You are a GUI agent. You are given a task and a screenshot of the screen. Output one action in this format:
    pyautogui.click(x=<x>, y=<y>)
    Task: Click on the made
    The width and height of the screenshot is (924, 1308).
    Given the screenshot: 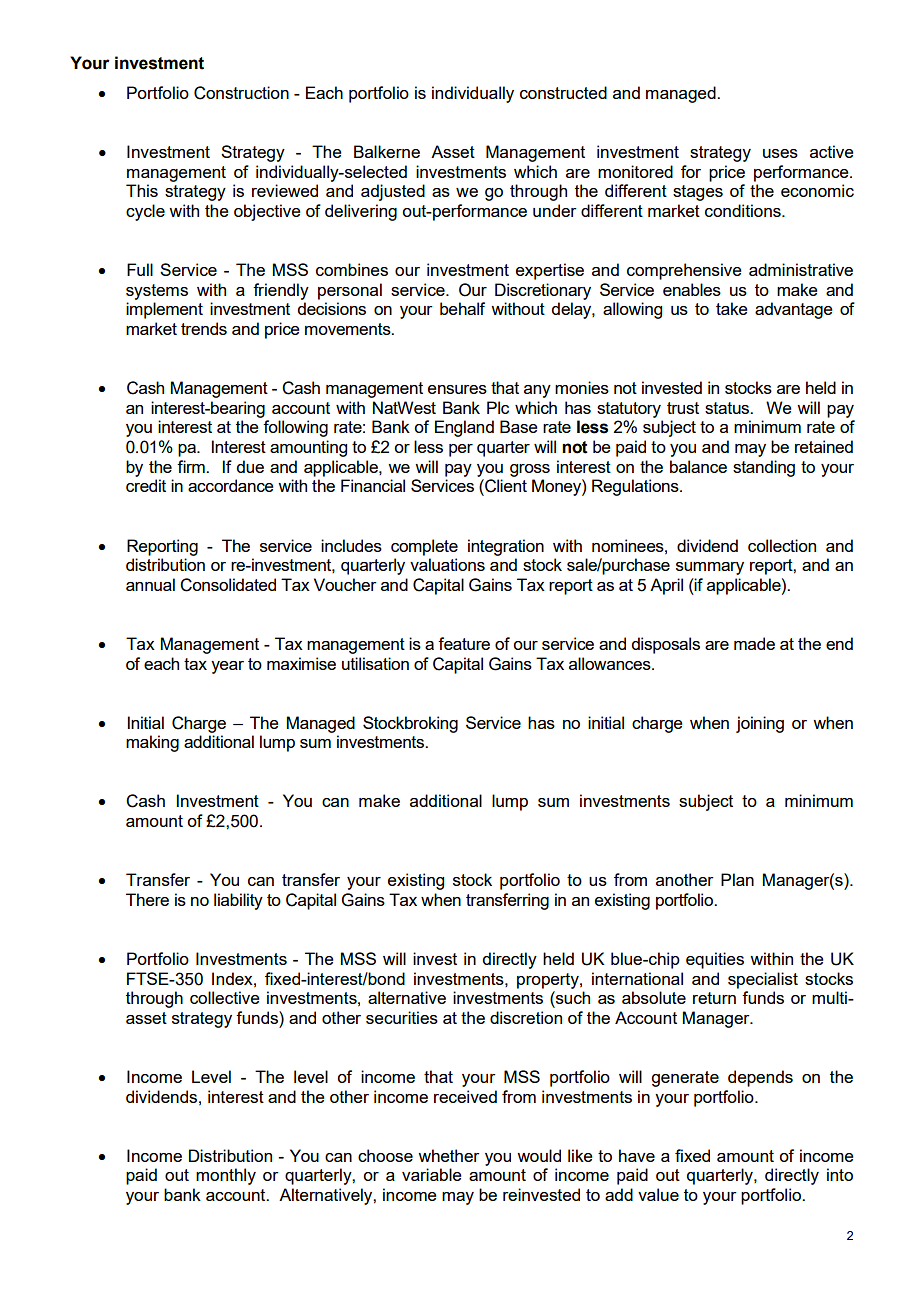 What is the action you would take?
    pyautogui.click(x=754, y=643)
